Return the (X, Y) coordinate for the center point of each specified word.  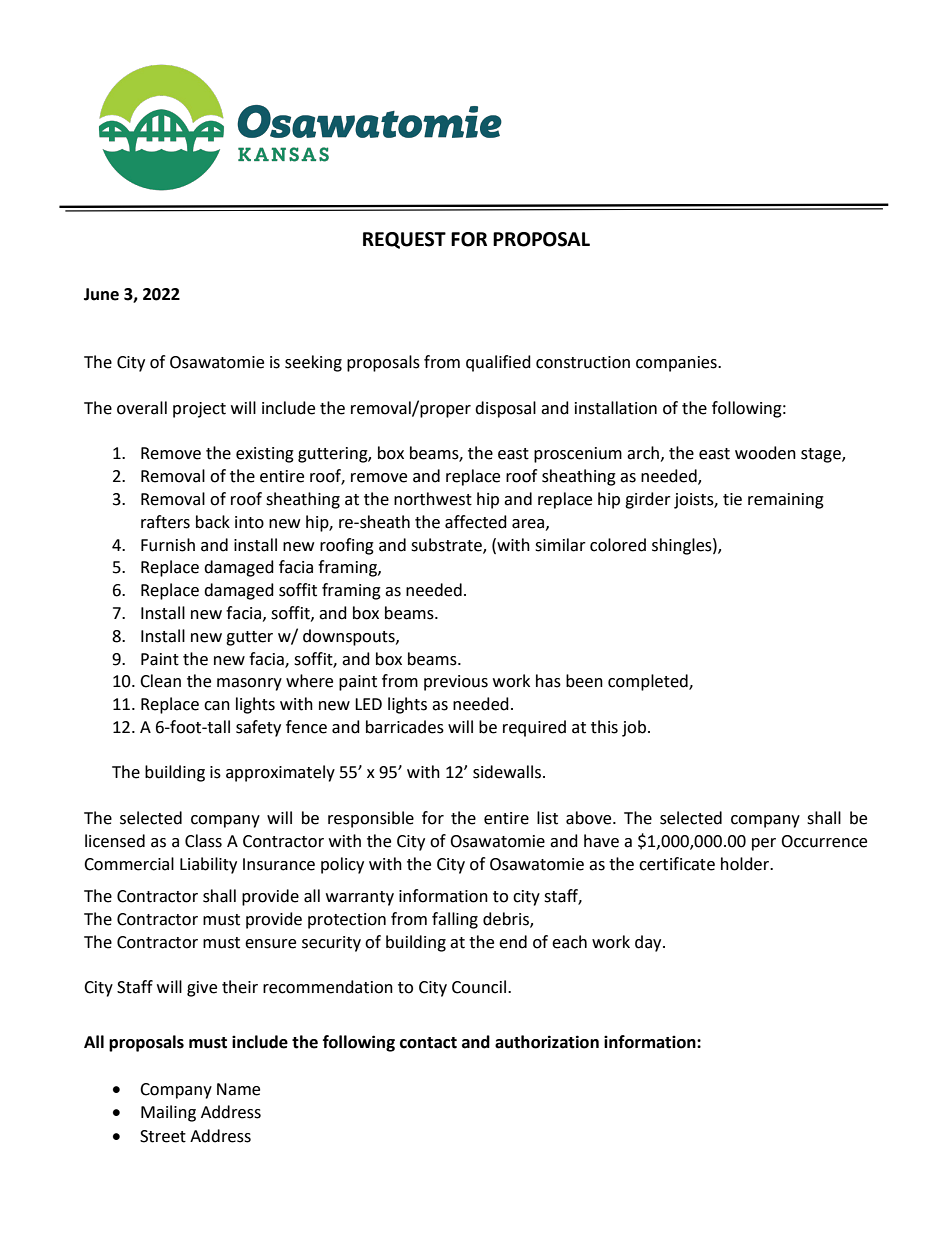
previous (456, 683)
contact (428, 1043)
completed (649, 682)
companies (677, 364)
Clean (160, 681)
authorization (547, 1042)
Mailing (168, 1113)
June (101, 294)
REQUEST (404, 240)
